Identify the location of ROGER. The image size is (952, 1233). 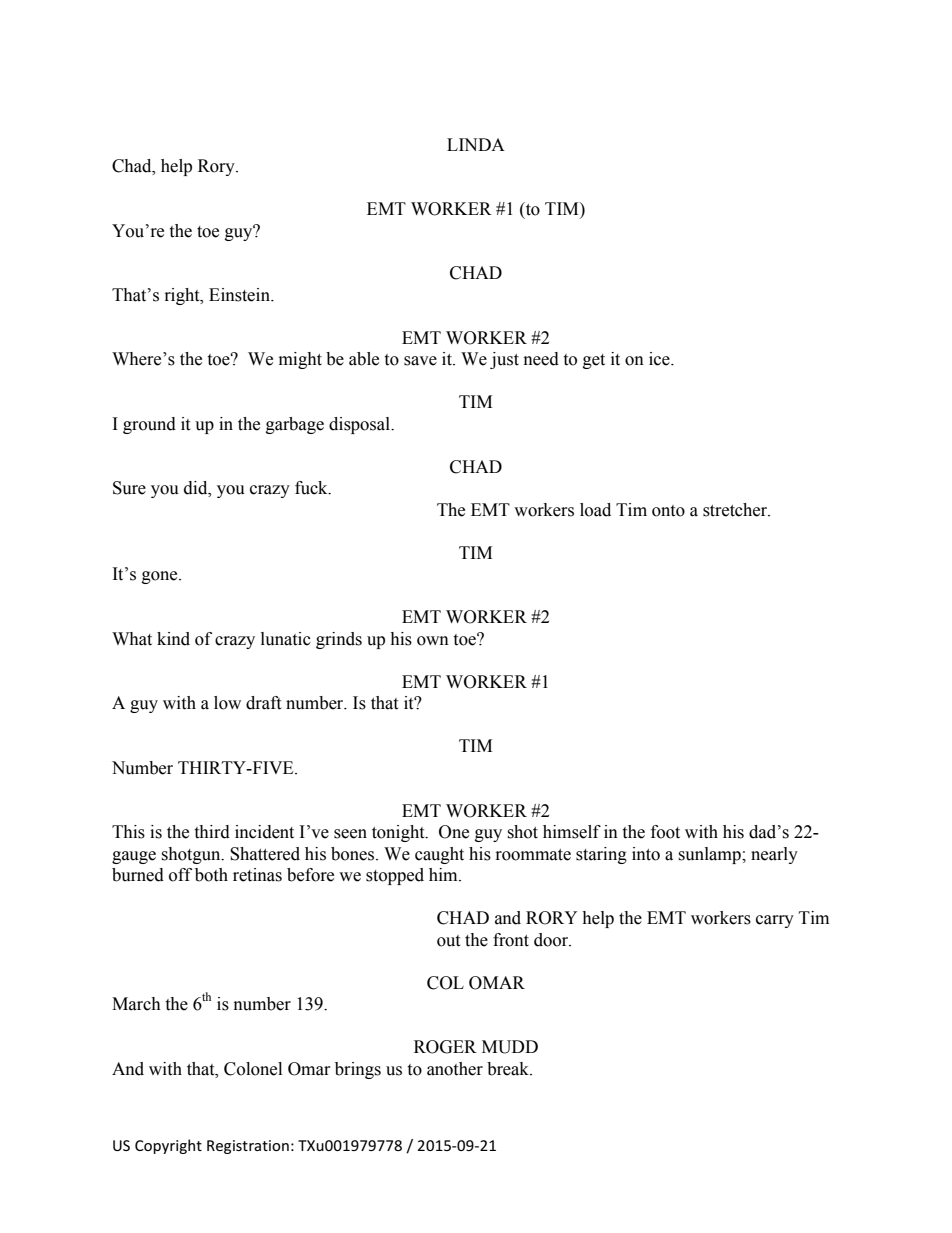
(445, 1047).
